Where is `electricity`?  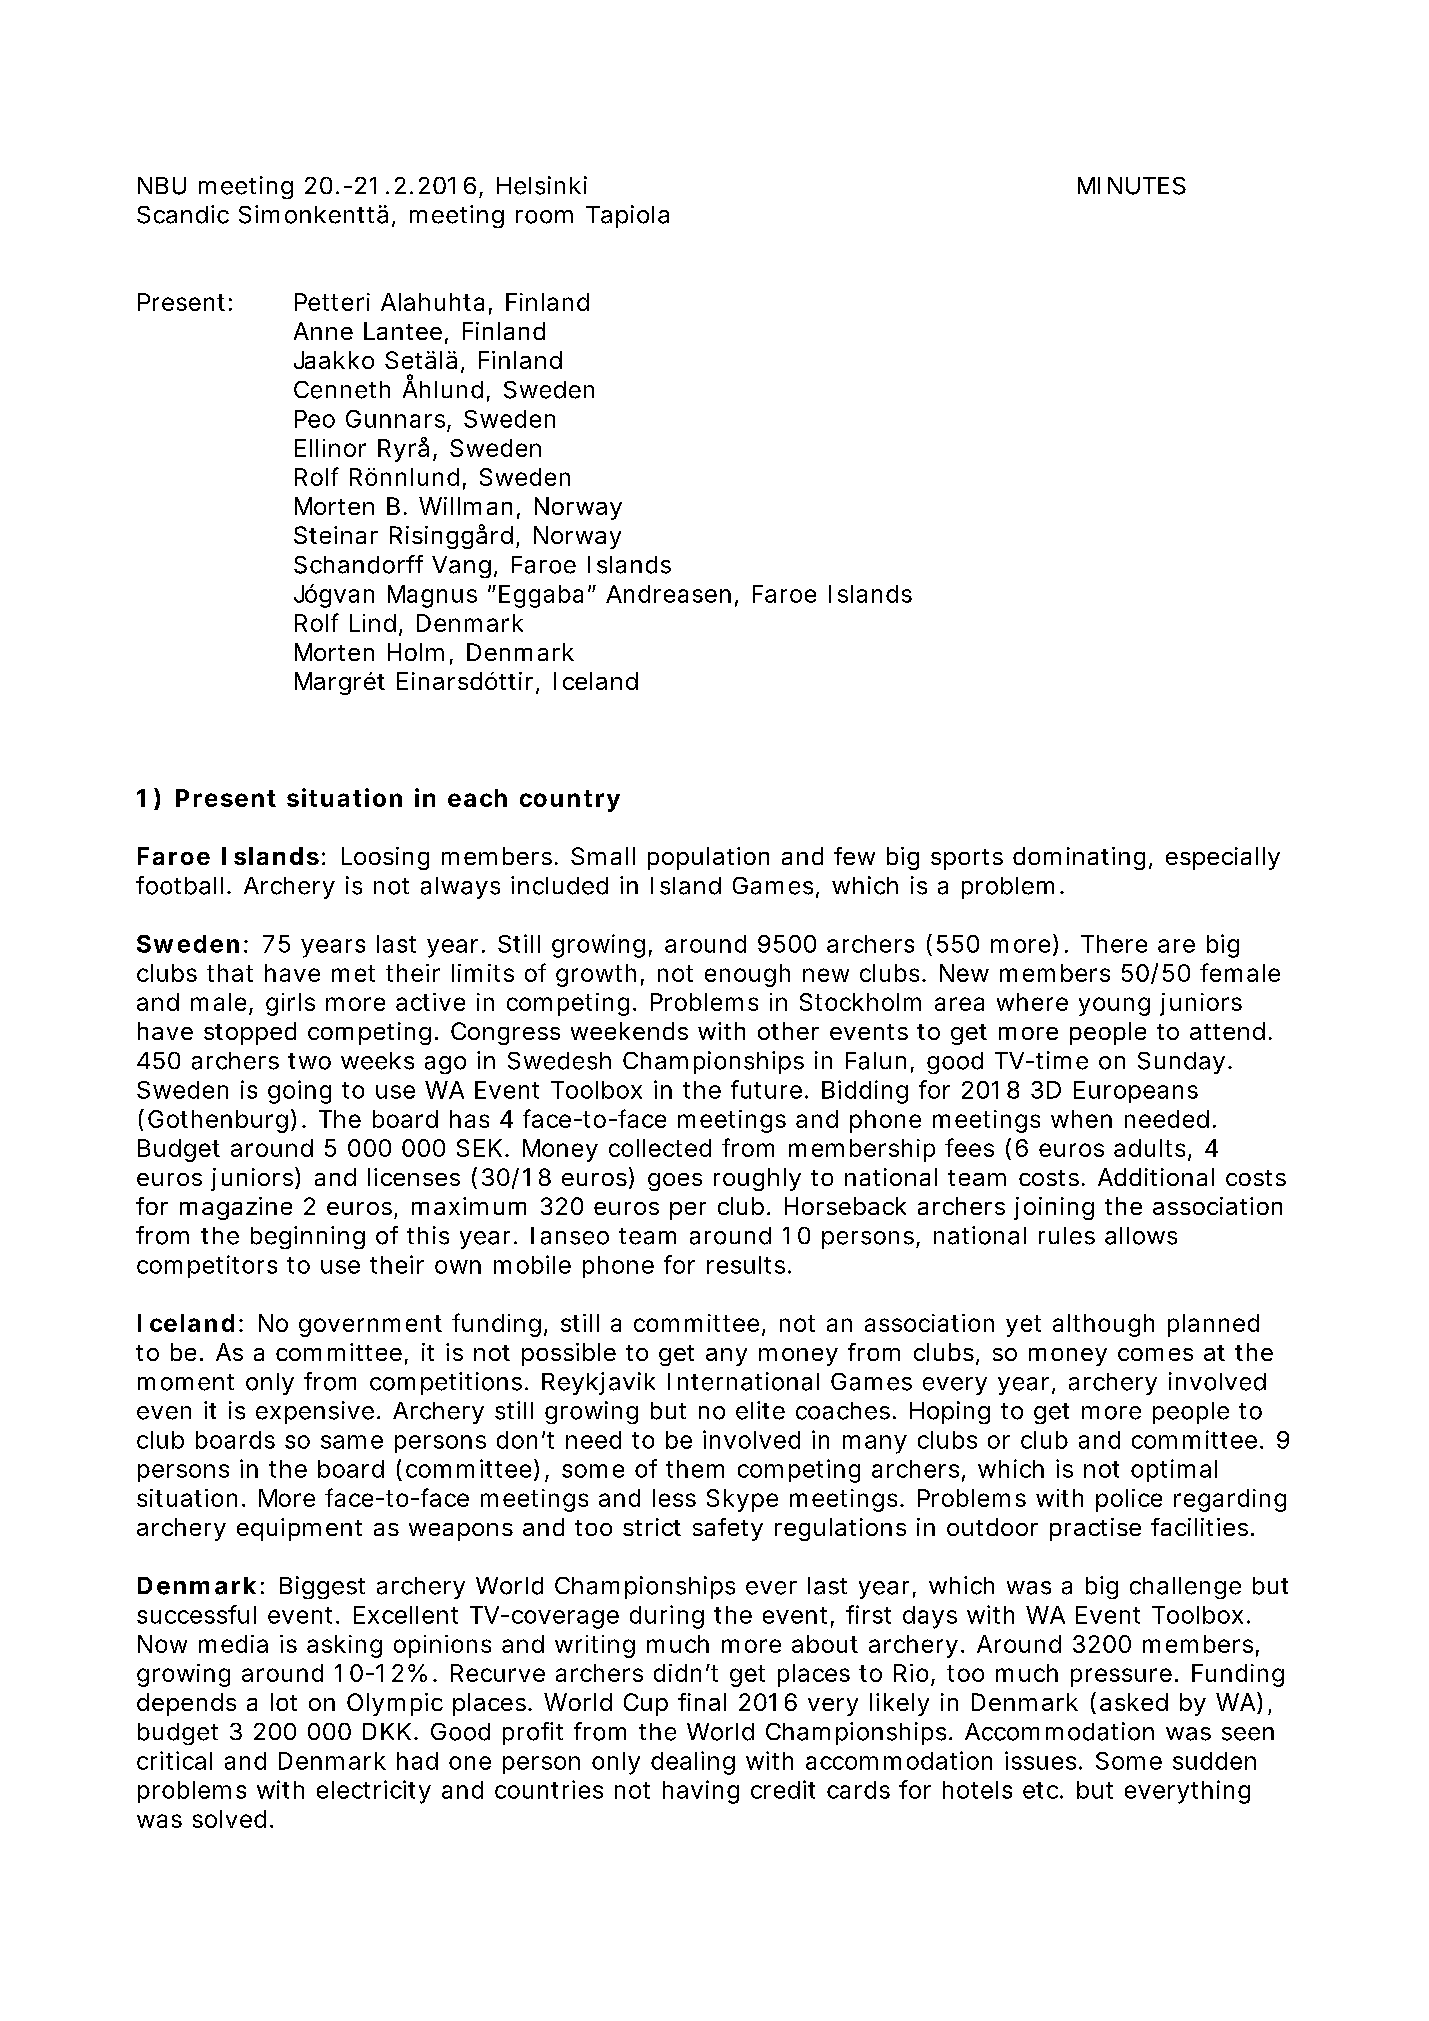 electricity is located at coordinates (374, 1792).
